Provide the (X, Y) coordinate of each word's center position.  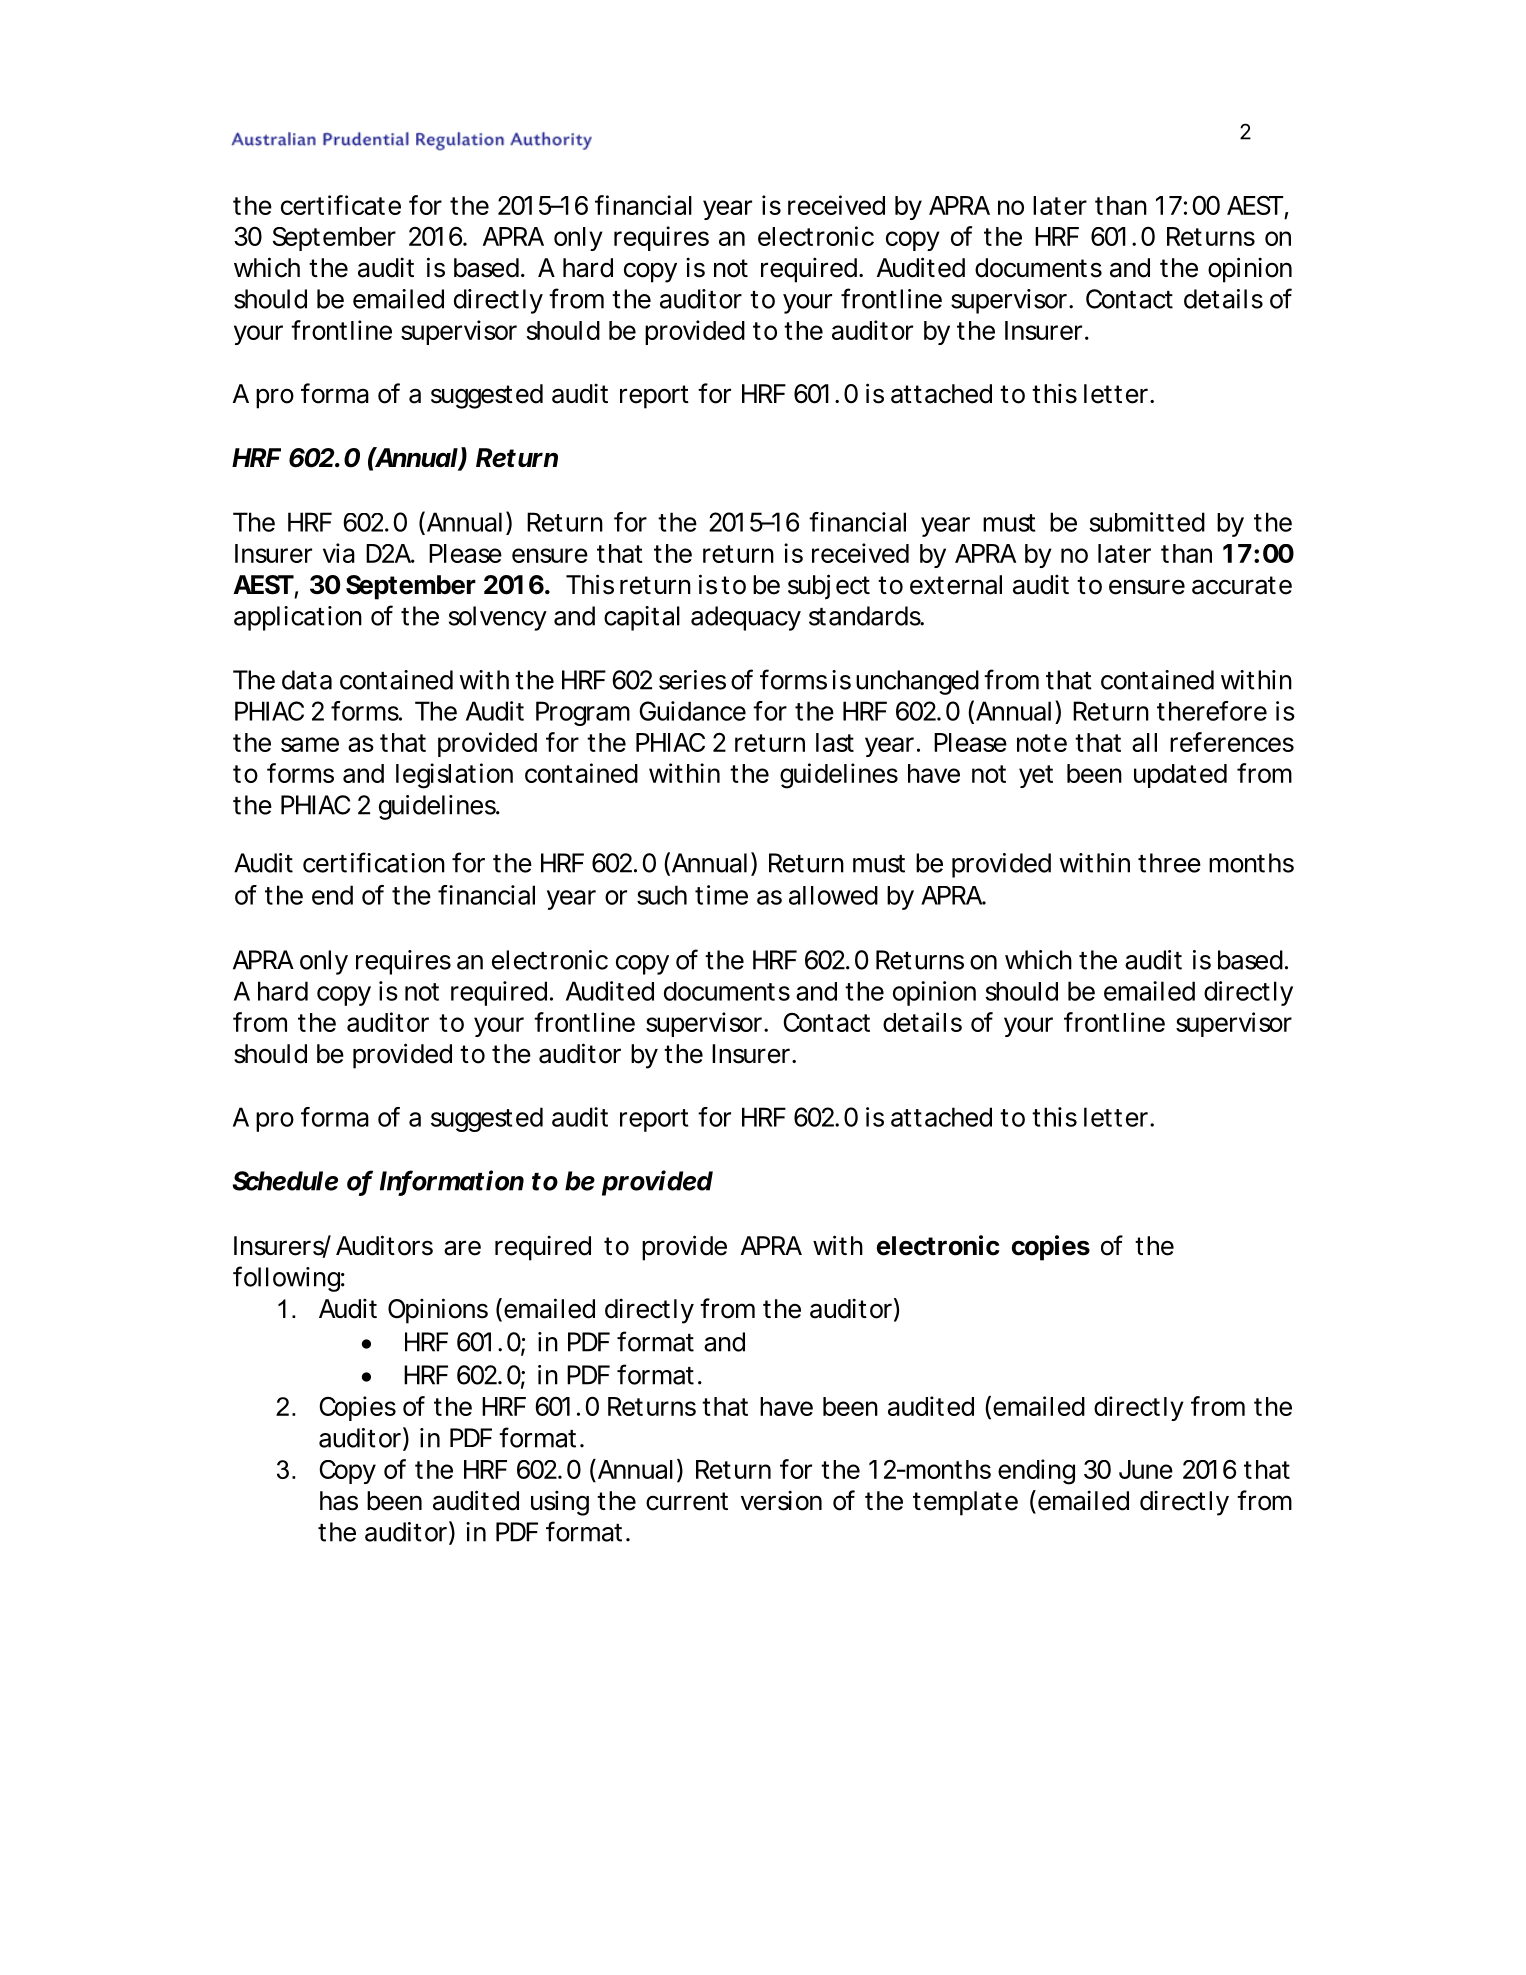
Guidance (692, 711)
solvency (497, 618)
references (1232, 742)
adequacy (746, 618)
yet (1036, 776)
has (339, 1501)
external (956, 585)
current (687, 1501)
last (835, 742)
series (692, 680)
